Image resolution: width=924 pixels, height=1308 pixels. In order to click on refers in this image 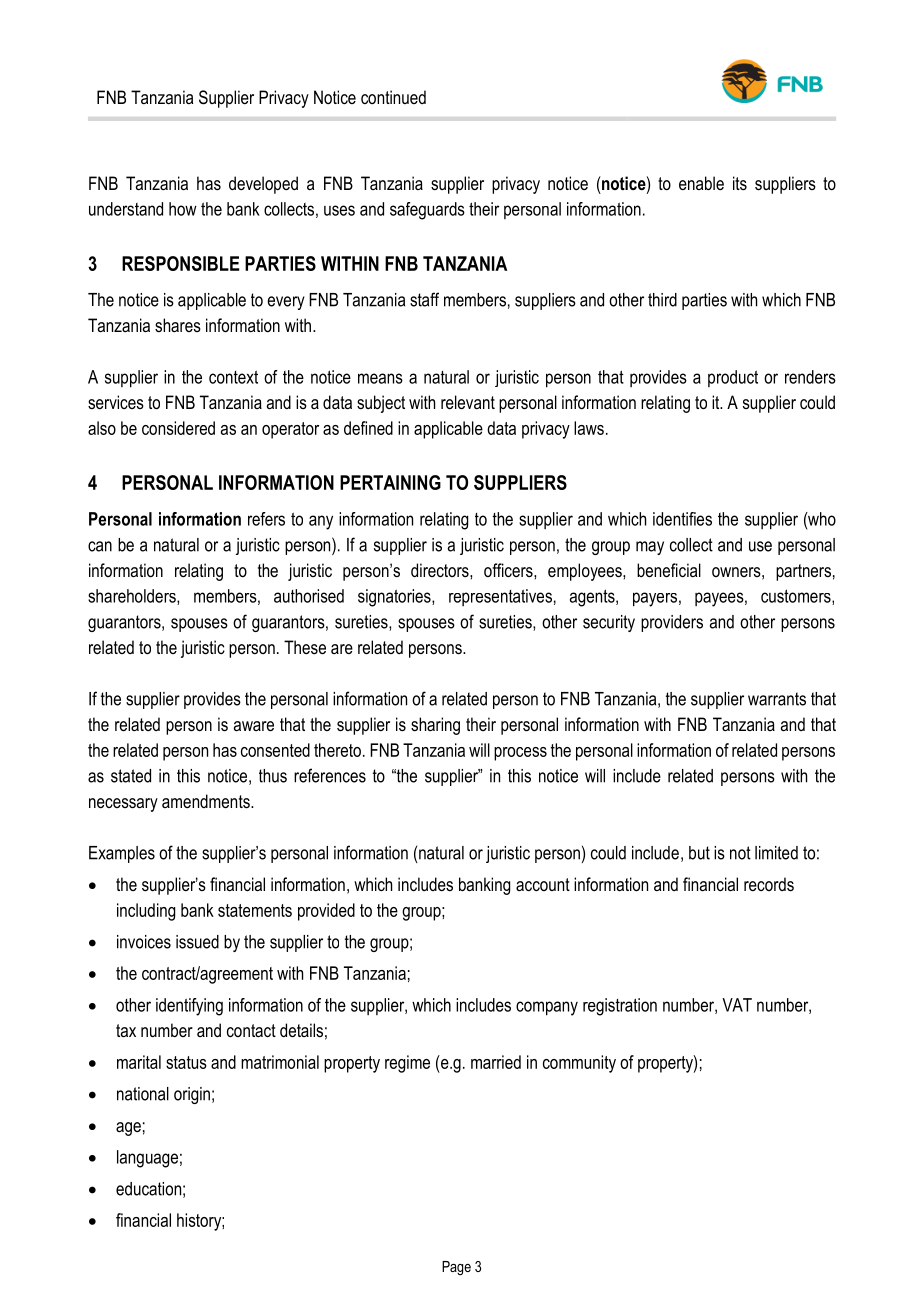, I will do `click(266, 519)`.
